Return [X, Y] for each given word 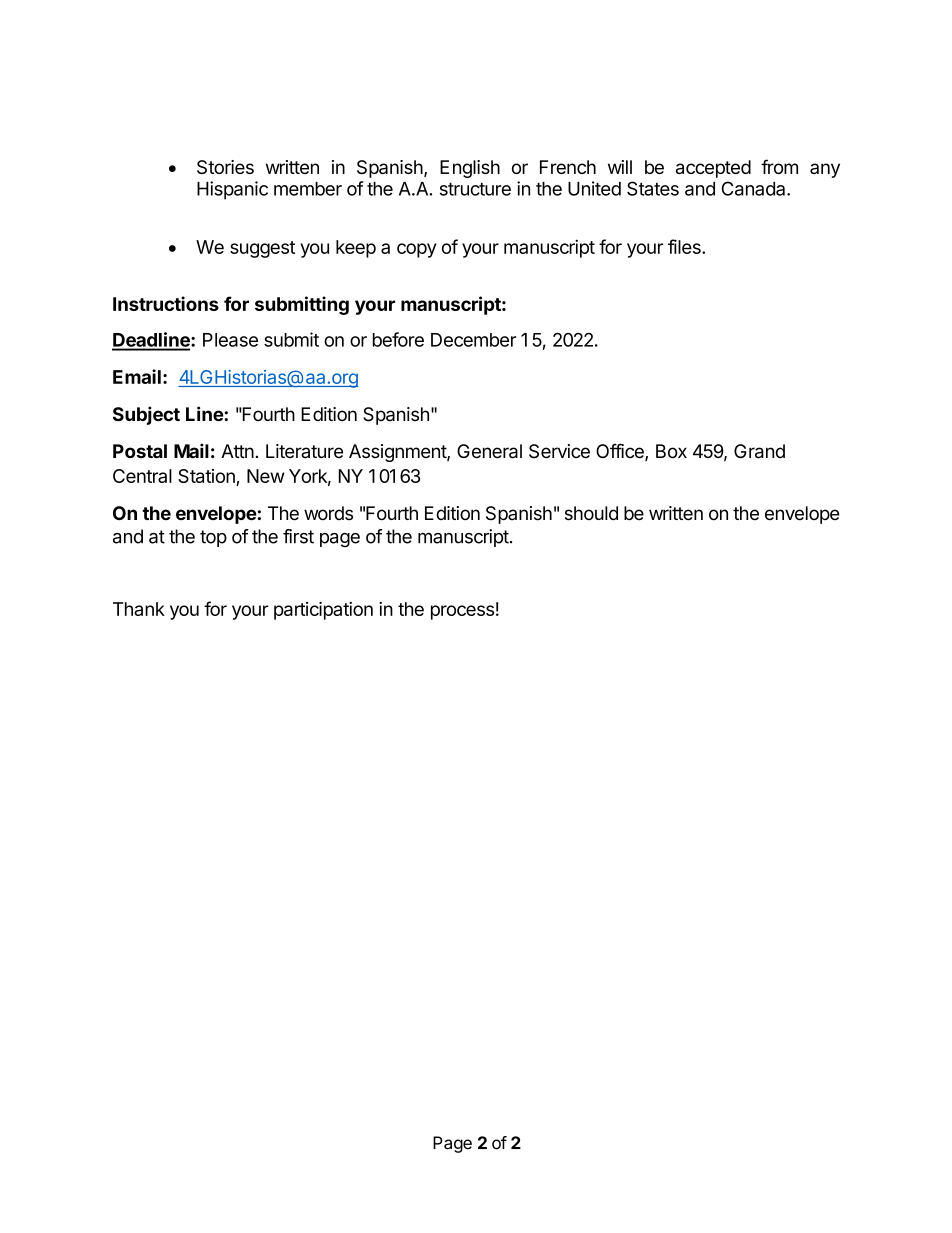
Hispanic [232, 190]
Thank [139, 609]
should [591, 513]
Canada [755, 188]
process [462, 612]
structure [475, 189]
